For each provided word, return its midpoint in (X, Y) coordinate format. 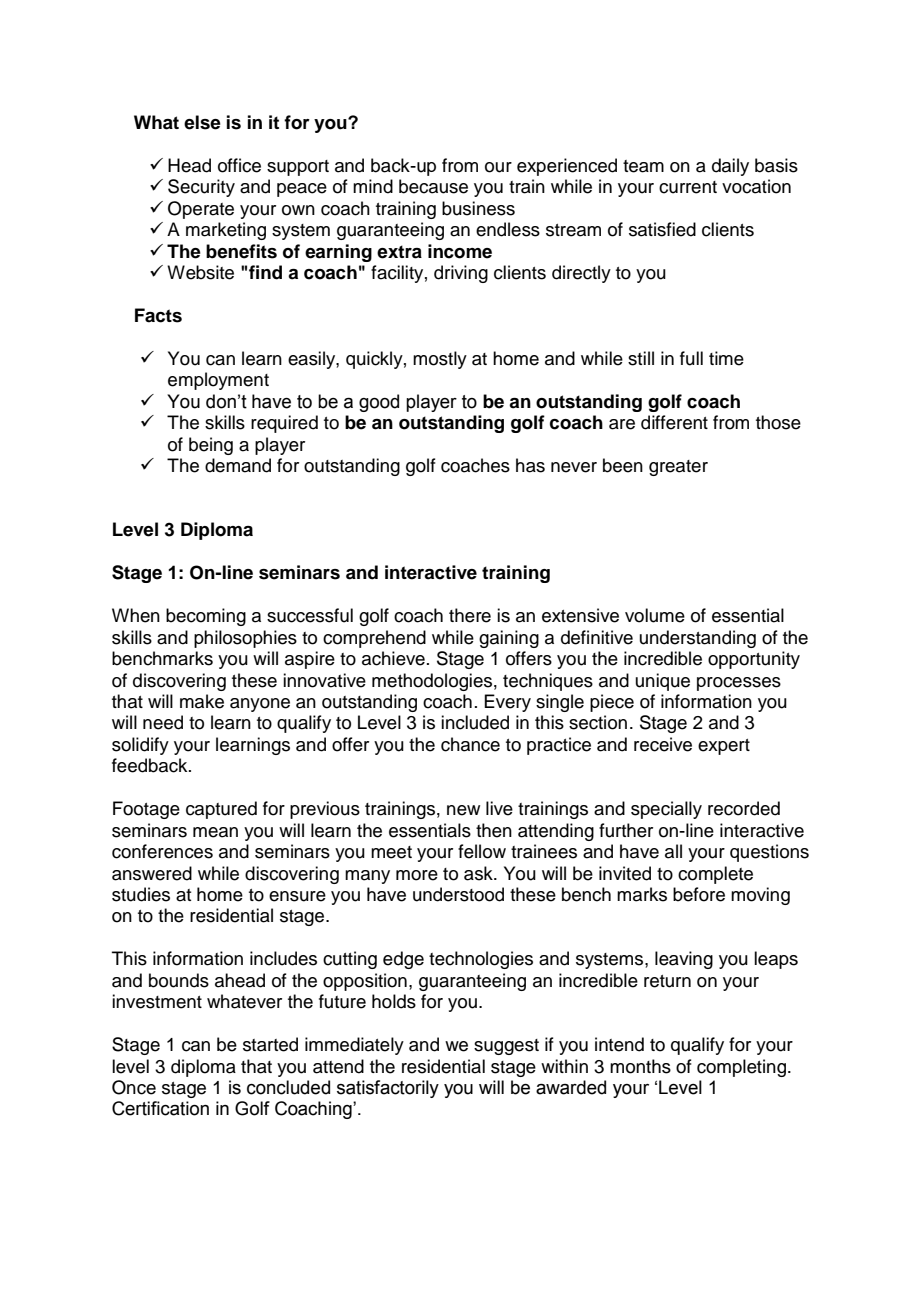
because (433, 186)
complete (715, 875)
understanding (698, 639)
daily (730, 167)
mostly (440, 360)
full (691, 358)
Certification (160, 1108)
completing (741, 1068)
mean (215, 832)
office (239, 165)
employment (218, 381)
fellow (482, 851)
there (470, 615)
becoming (206, 617)
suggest (506, 1047)
